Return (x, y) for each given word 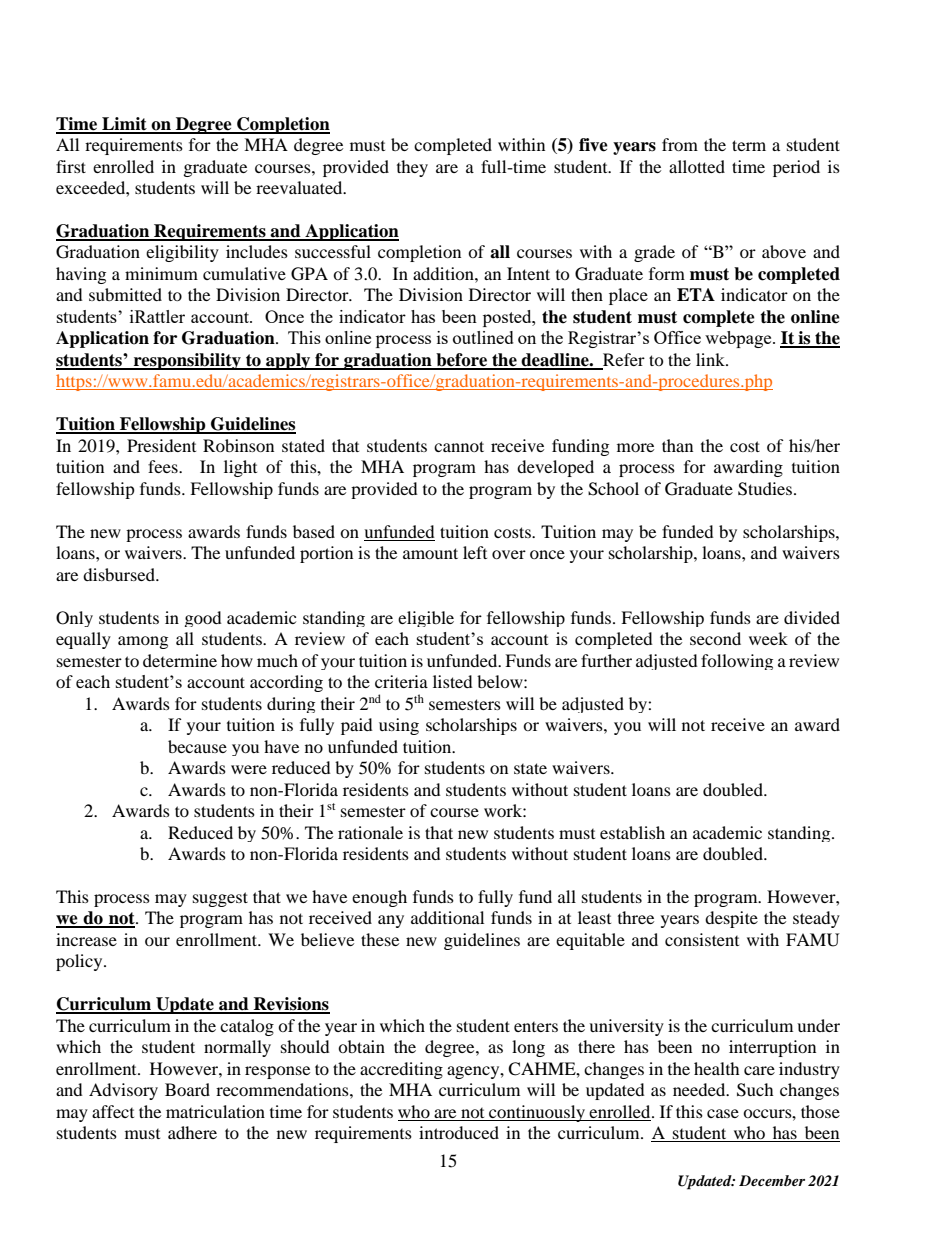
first (71, 166)
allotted (697, 166)
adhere (192, 1132)
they (412, 168)
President (161, 445)
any (391, 921)
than (677, 445)
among (143, 642)
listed (453, 681)
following (737, 662)
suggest (220, 899)
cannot (459, 446)
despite (731, 919)
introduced (459, 1132)
